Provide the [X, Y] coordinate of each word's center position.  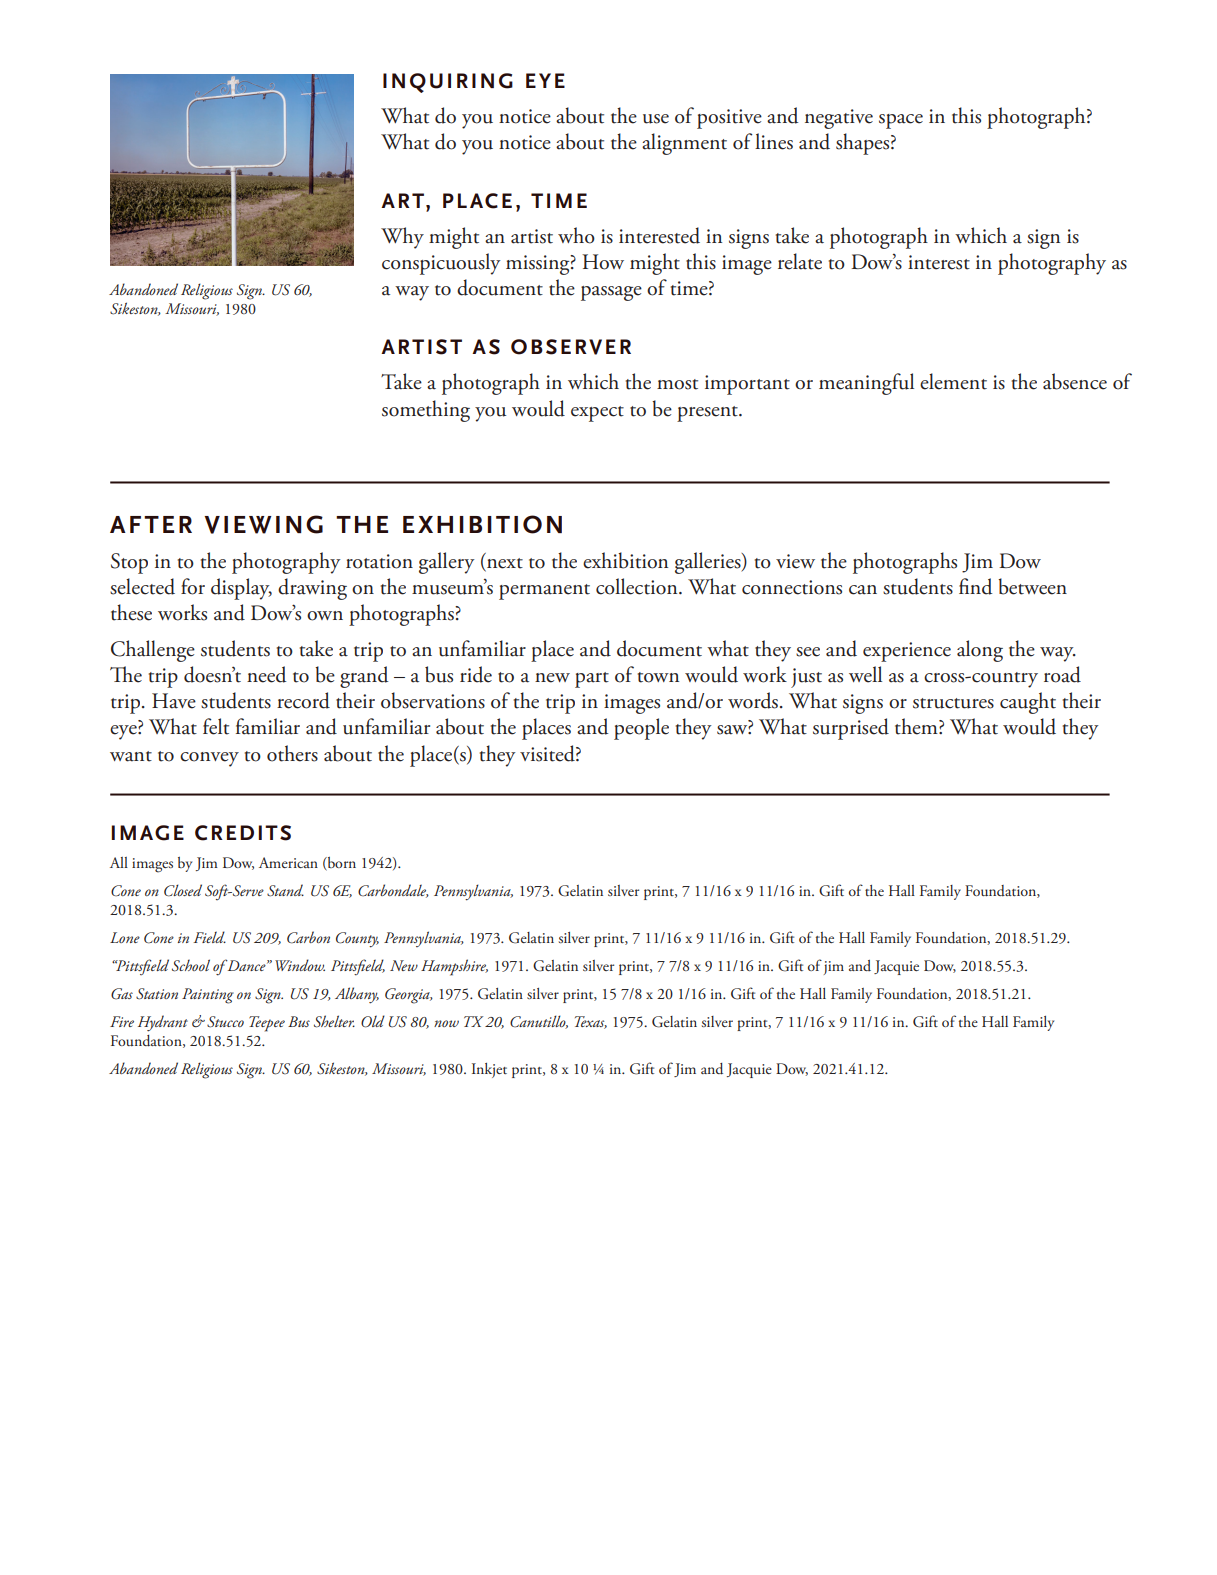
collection [638, 586]
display [241, 589]
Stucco [225, 1022]
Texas [591, 1022]
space [901, 121]
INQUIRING [448, 83]
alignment [684, 144]
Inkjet [489, 1070]
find [975, 586]
